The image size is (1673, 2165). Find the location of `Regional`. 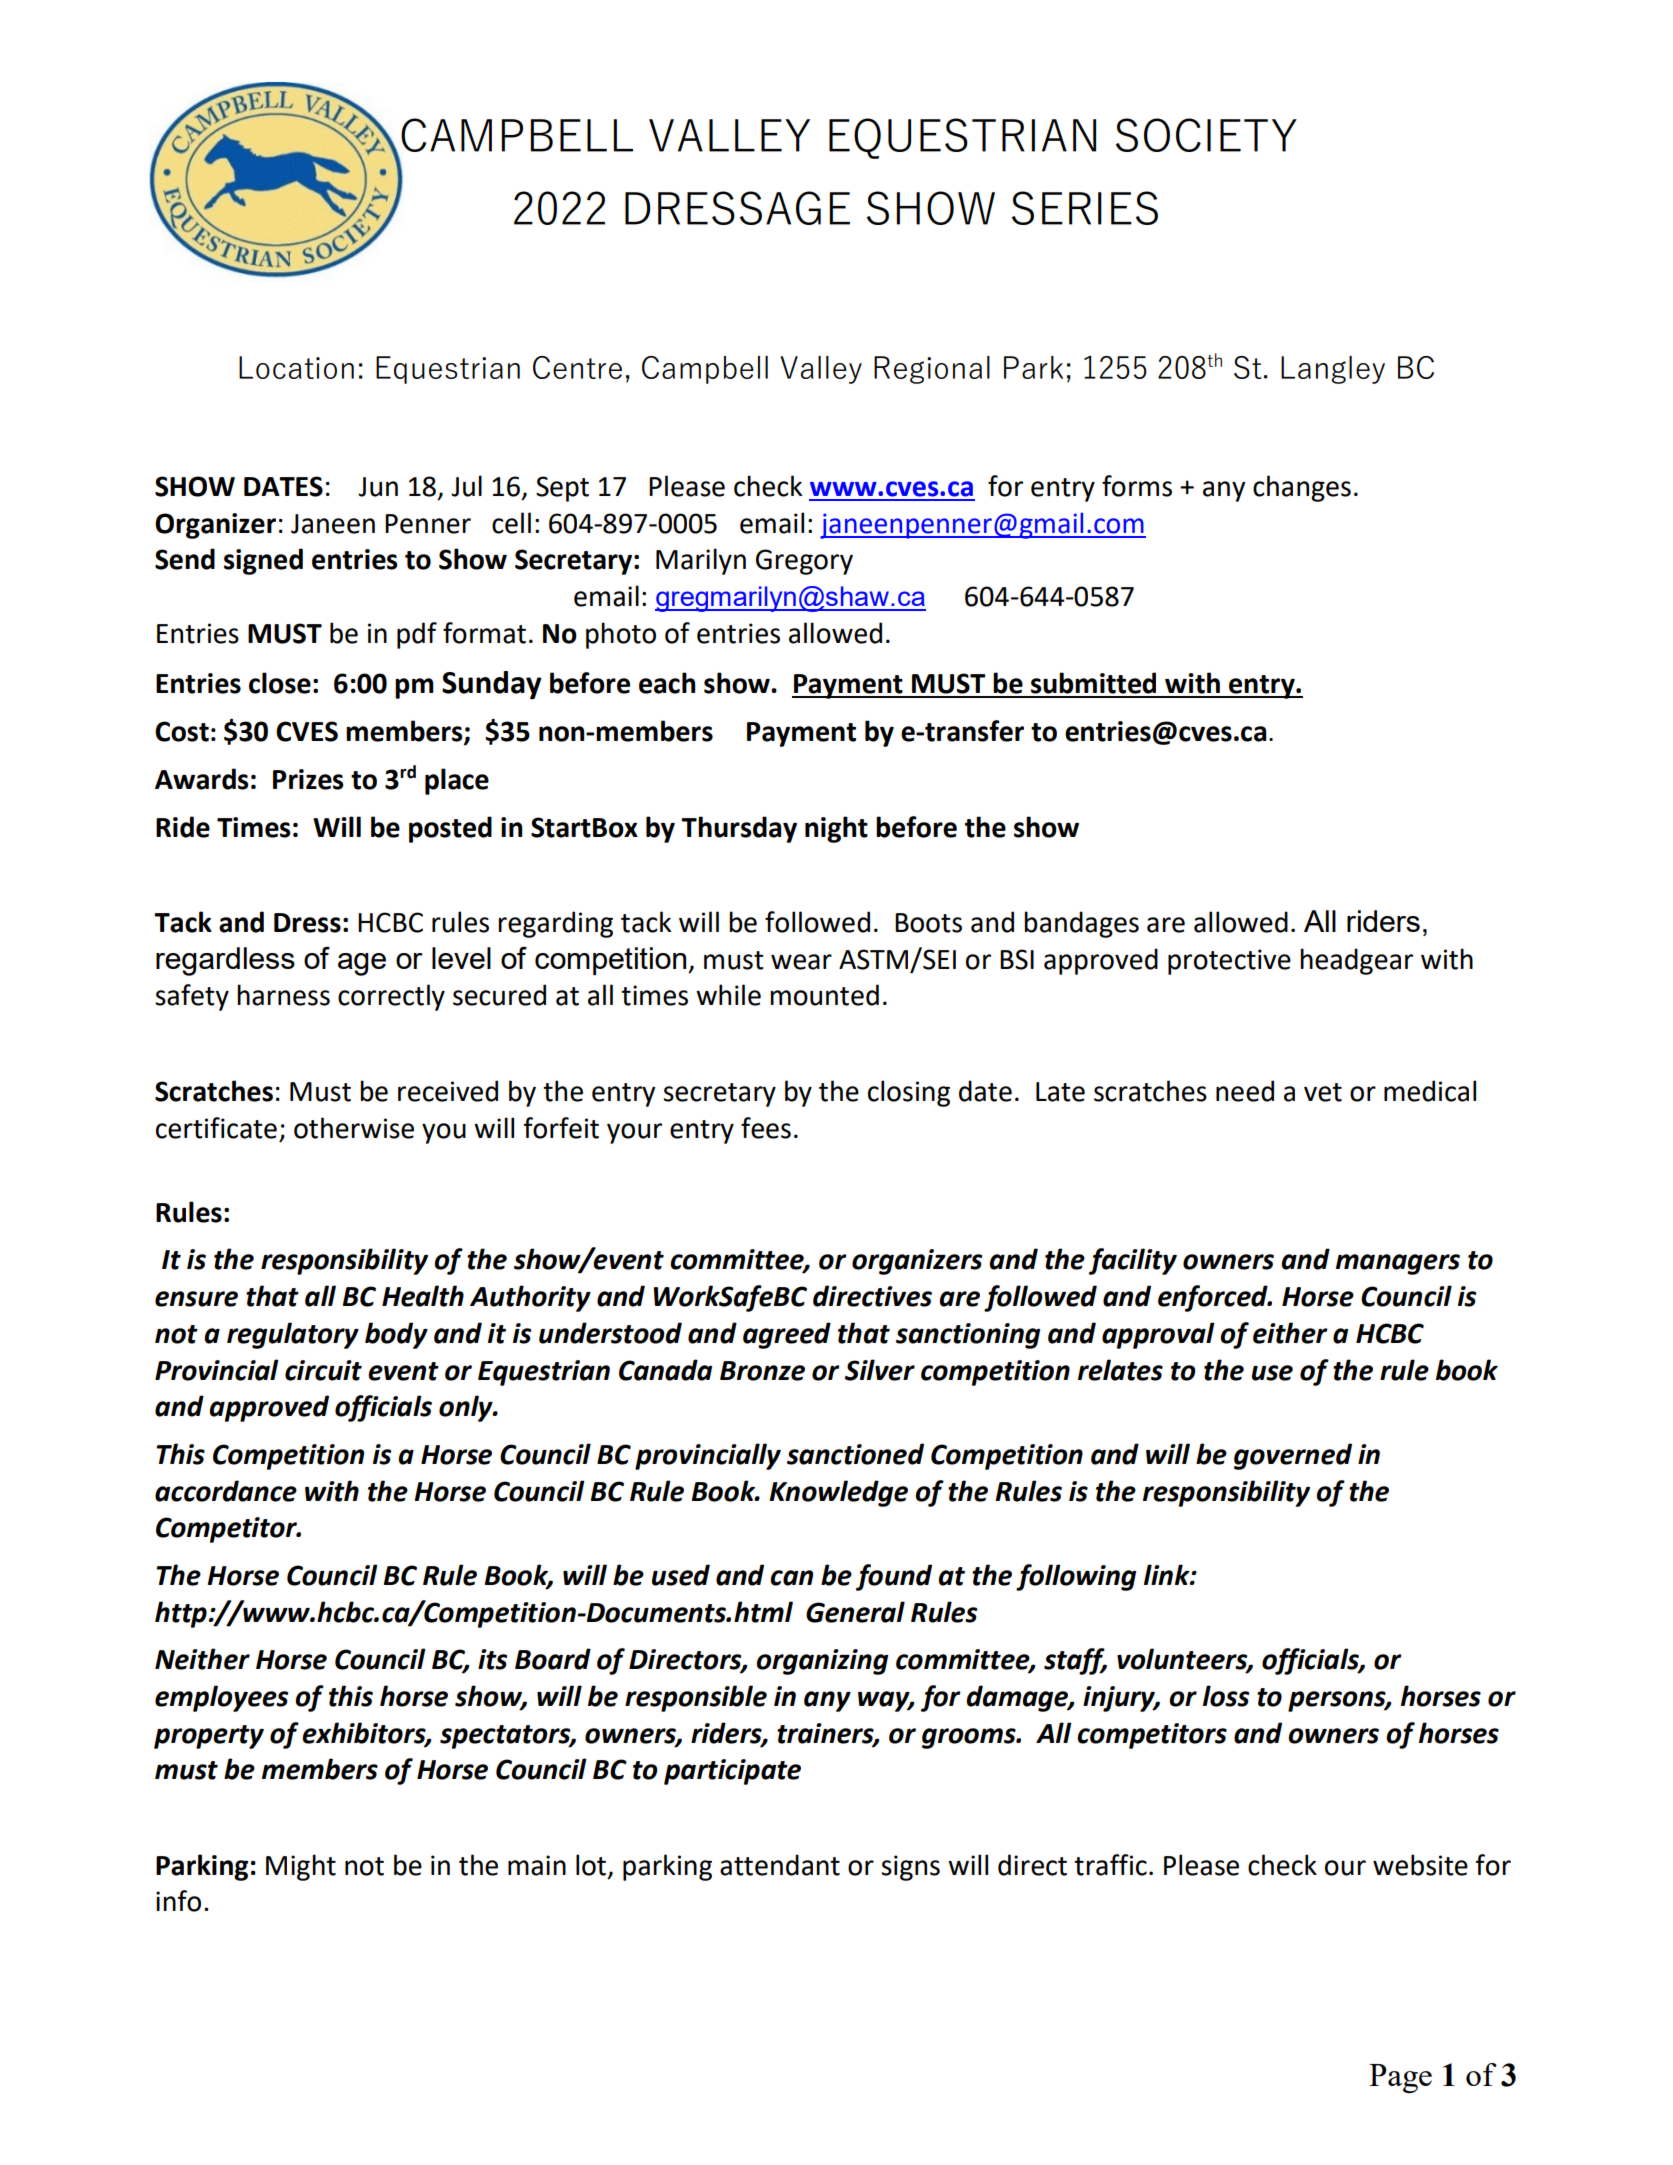

Regional is located at coordinates (932, 370).
